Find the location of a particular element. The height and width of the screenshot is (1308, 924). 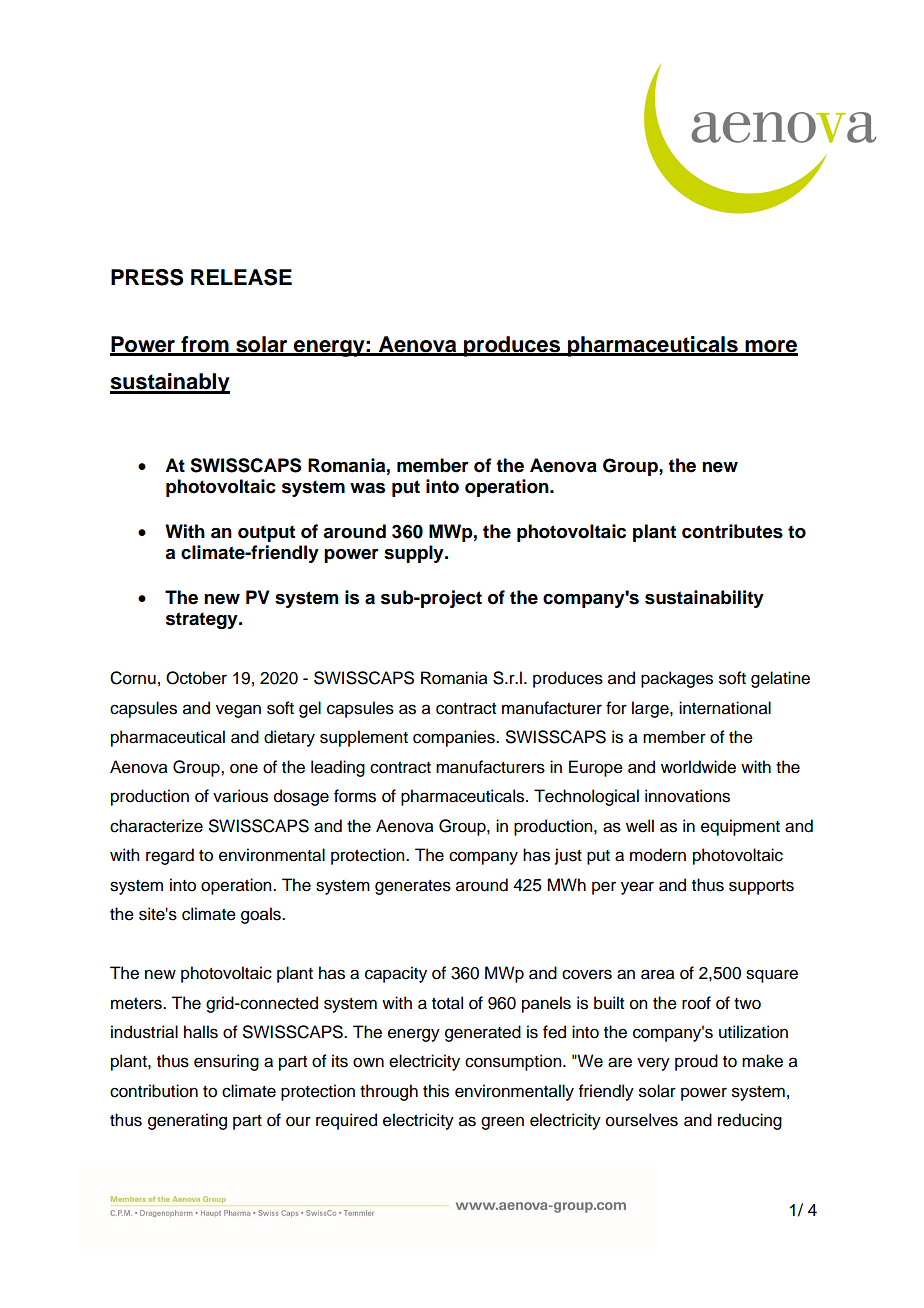

generating is located at coordinates (187, 1121).
